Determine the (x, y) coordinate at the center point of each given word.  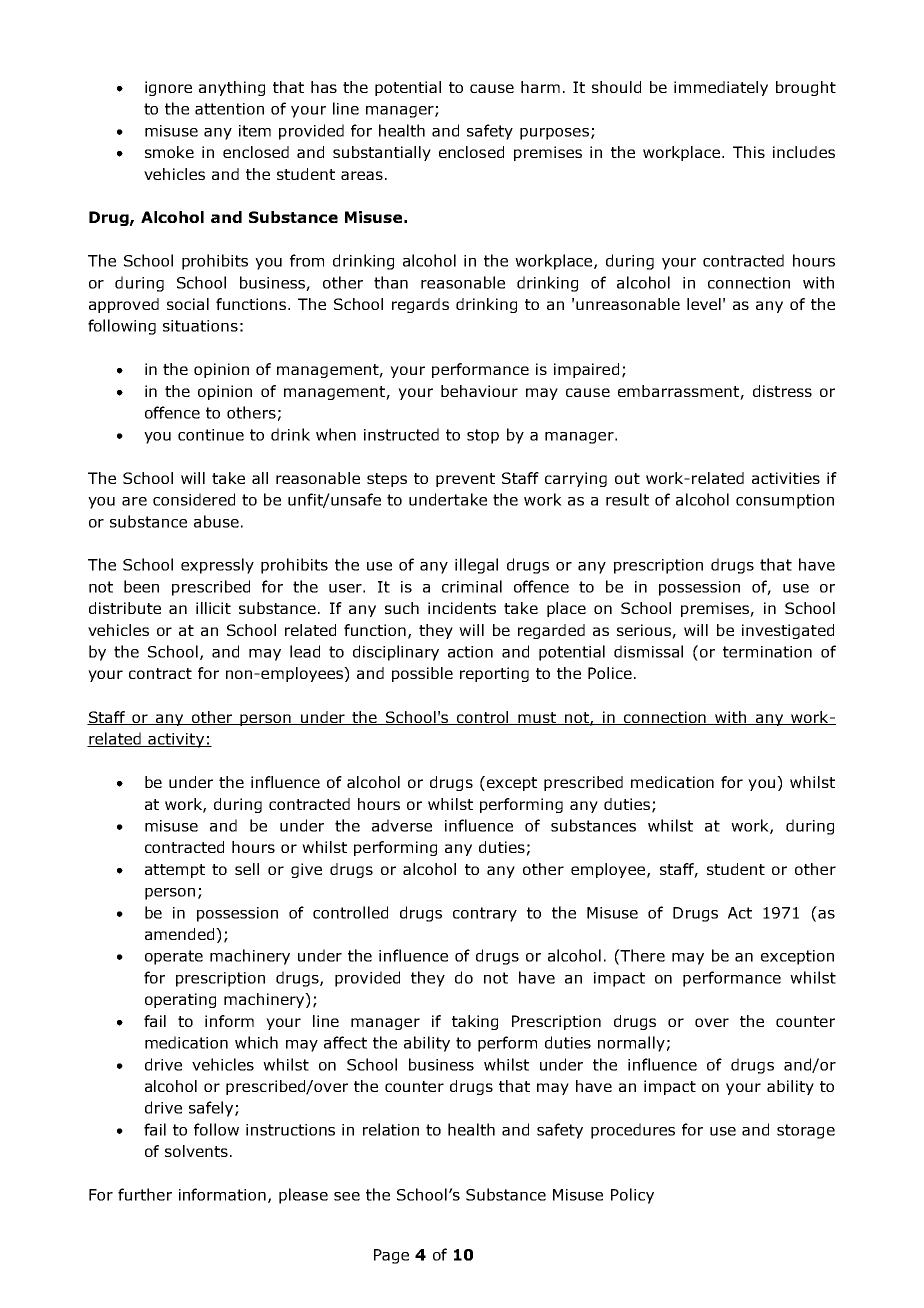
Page (391, 1256)
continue (211, 435)
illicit (213, 608)
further (145, 1194)
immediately (721, 88)
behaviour (479, 391)
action (470, 652)
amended (181, 934)
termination (767, 652)
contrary (485, 914)
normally (631, 1044)
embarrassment (679, 392)
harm (540, 87)
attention (229, 109)
